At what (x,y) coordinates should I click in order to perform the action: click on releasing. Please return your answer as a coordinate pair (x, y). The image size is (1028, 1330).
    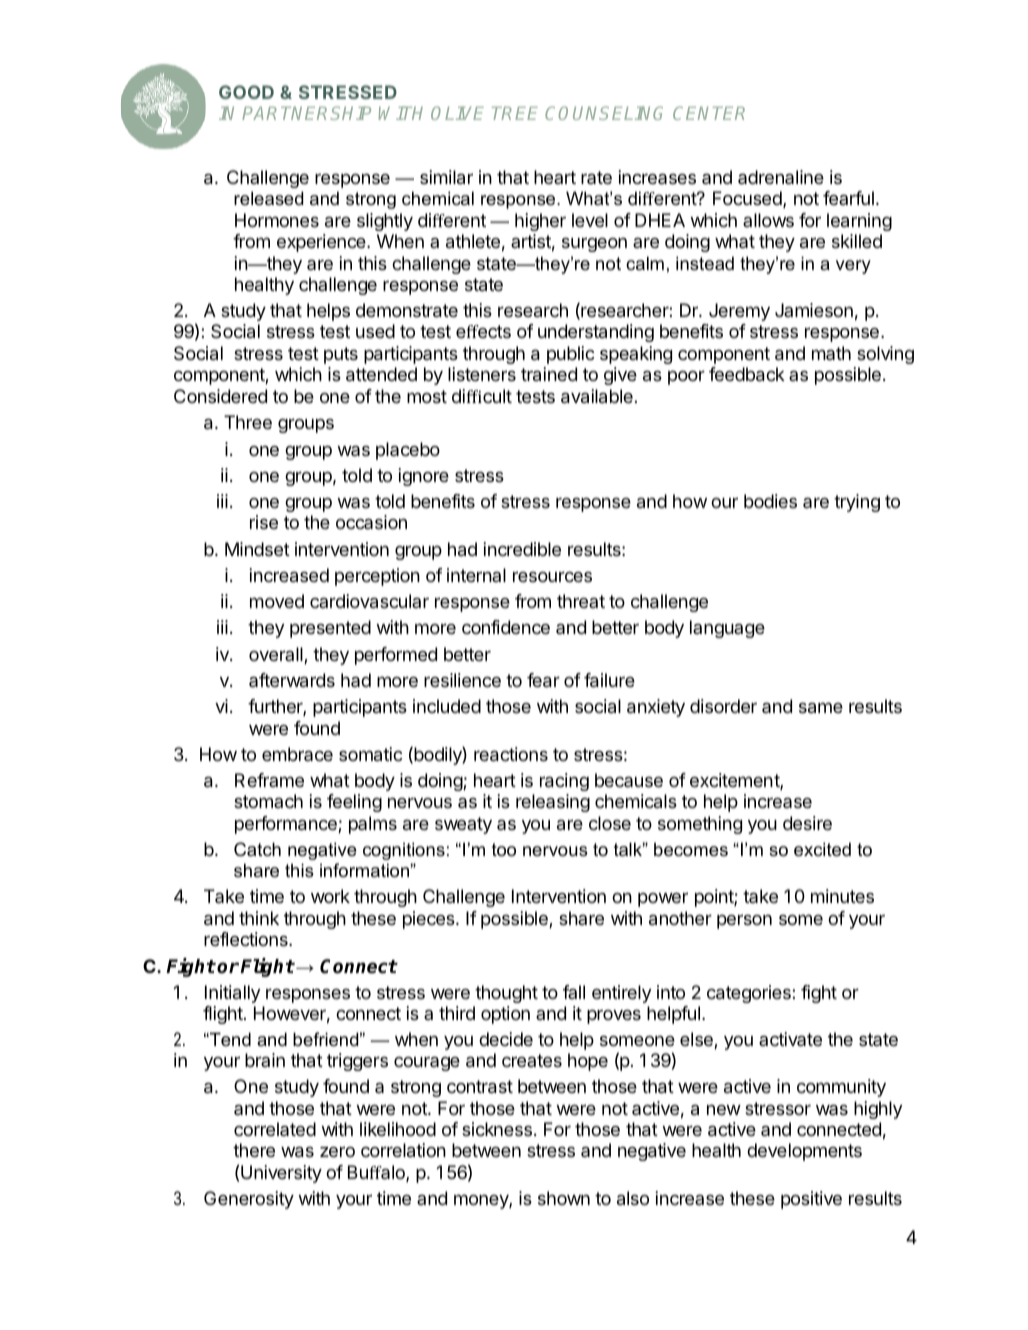
    Looking at the image, I should click on (553, 803).
